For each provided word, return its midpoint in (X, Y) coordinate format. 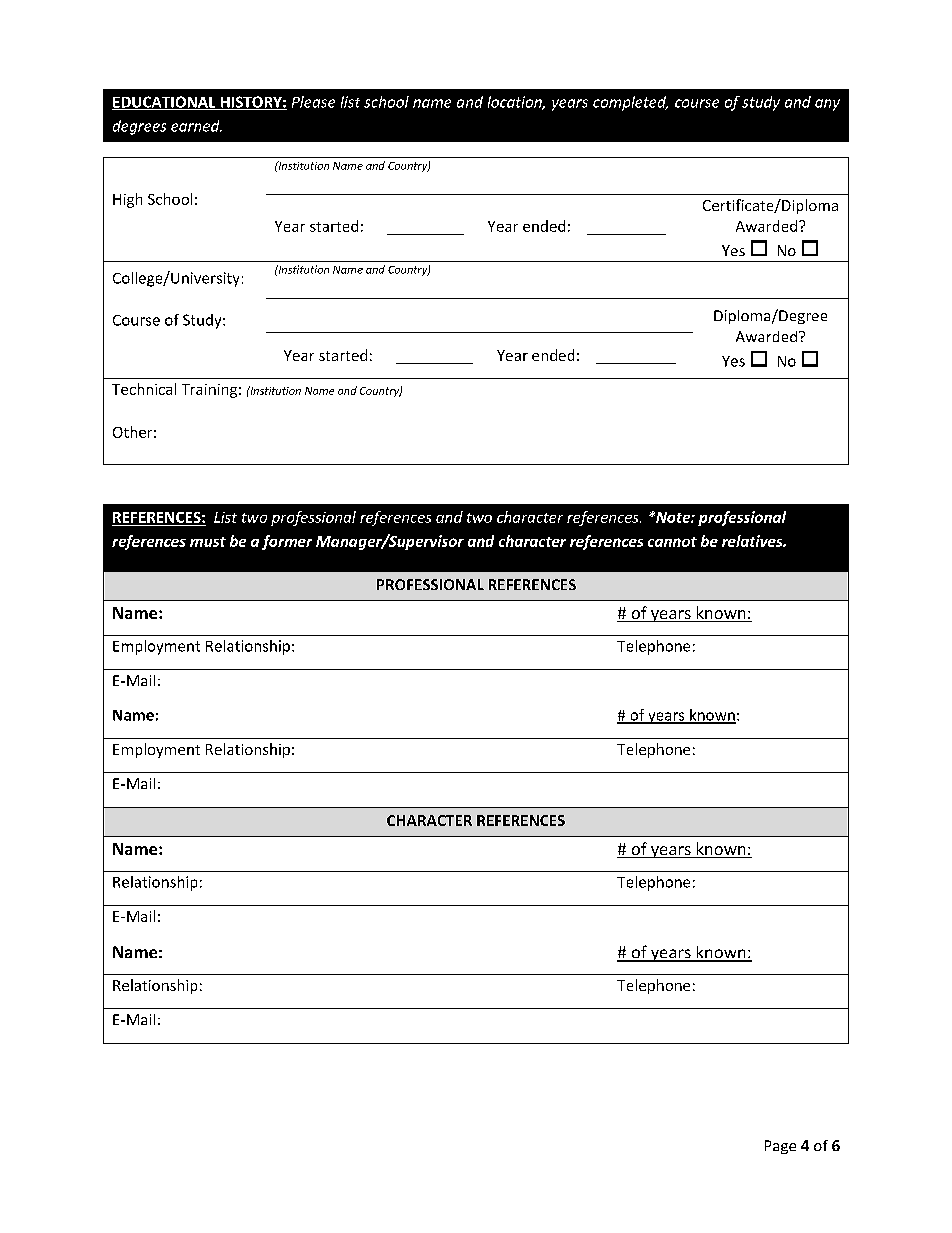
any (827, 105)
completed (630, 103)
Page (780, 1147)
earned (196, 126)
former (287, 542)
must (208, 542)
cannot (672, 542)
